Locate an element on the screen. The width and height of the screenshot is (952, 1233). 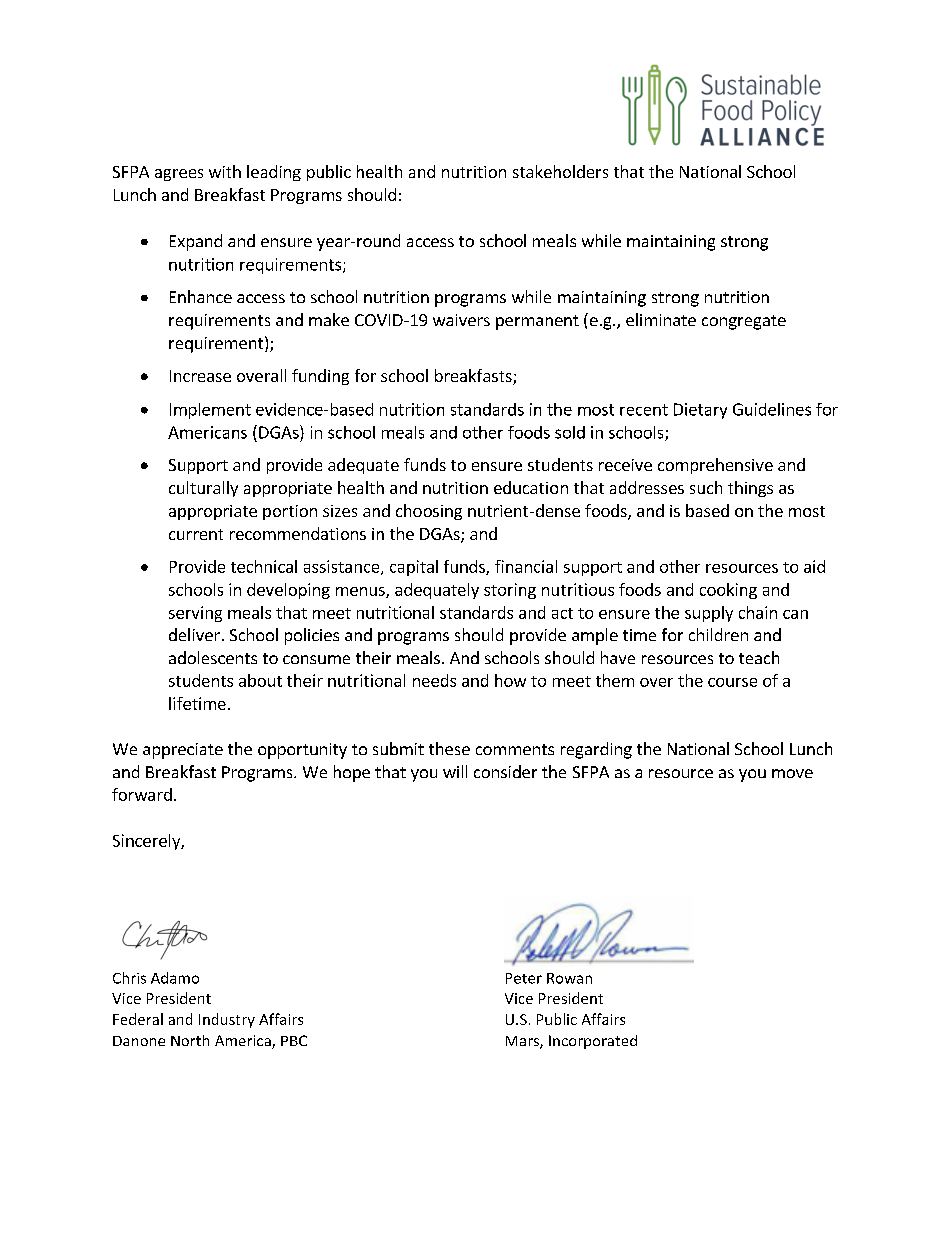
sold is located at coordinates (570, 432).
